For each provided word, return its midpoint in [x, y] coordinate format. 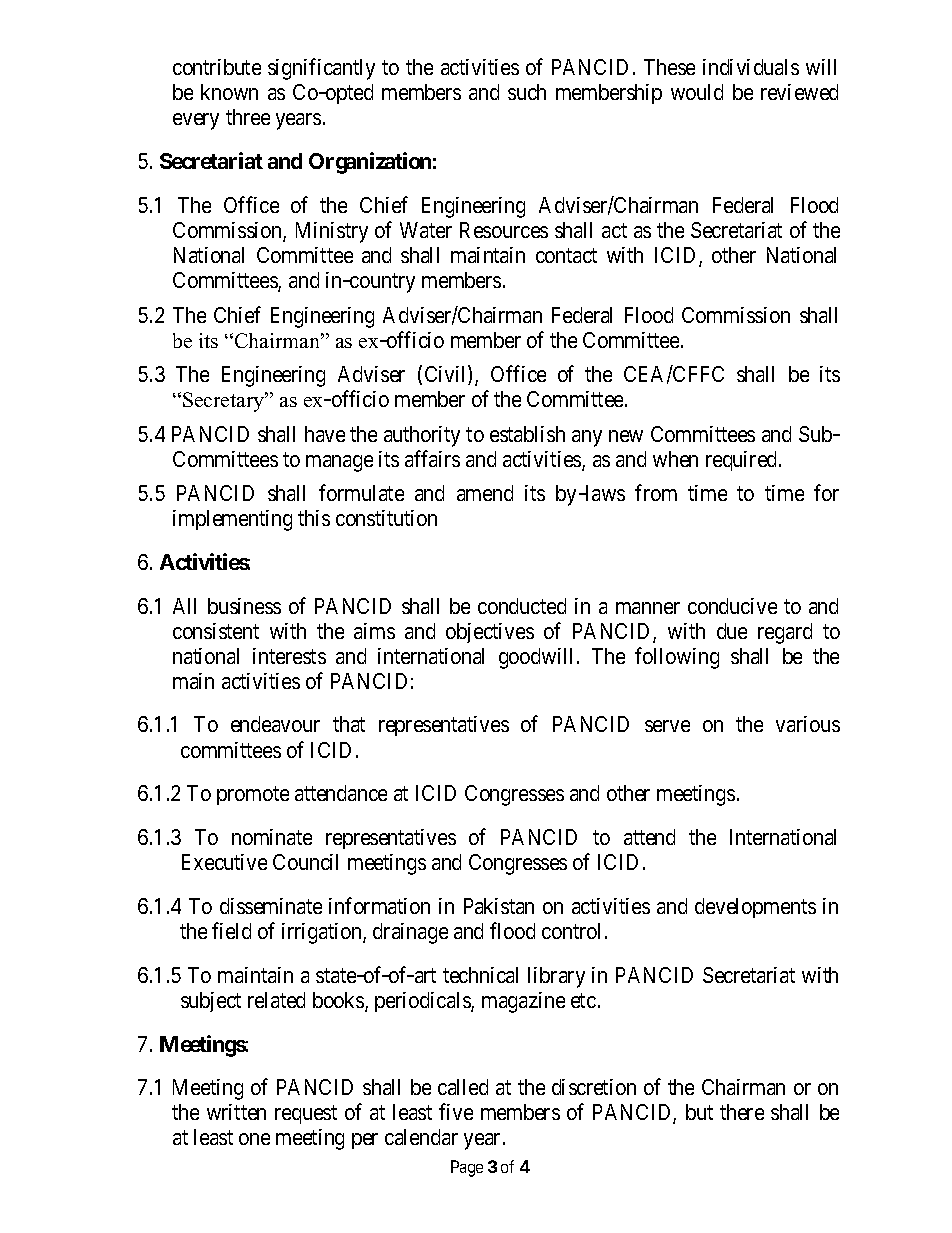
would [697, 92]
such [527, 92]
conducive [732, 606]
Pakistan [499, 906]
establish [527, 434]
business [244, 606]
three [248, 117]
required [743, 461]
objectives [490, 633]
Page [467, 1168]
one [254, 1139]
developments [755, 908]
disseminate [271, 906]
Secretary [225, 402]
